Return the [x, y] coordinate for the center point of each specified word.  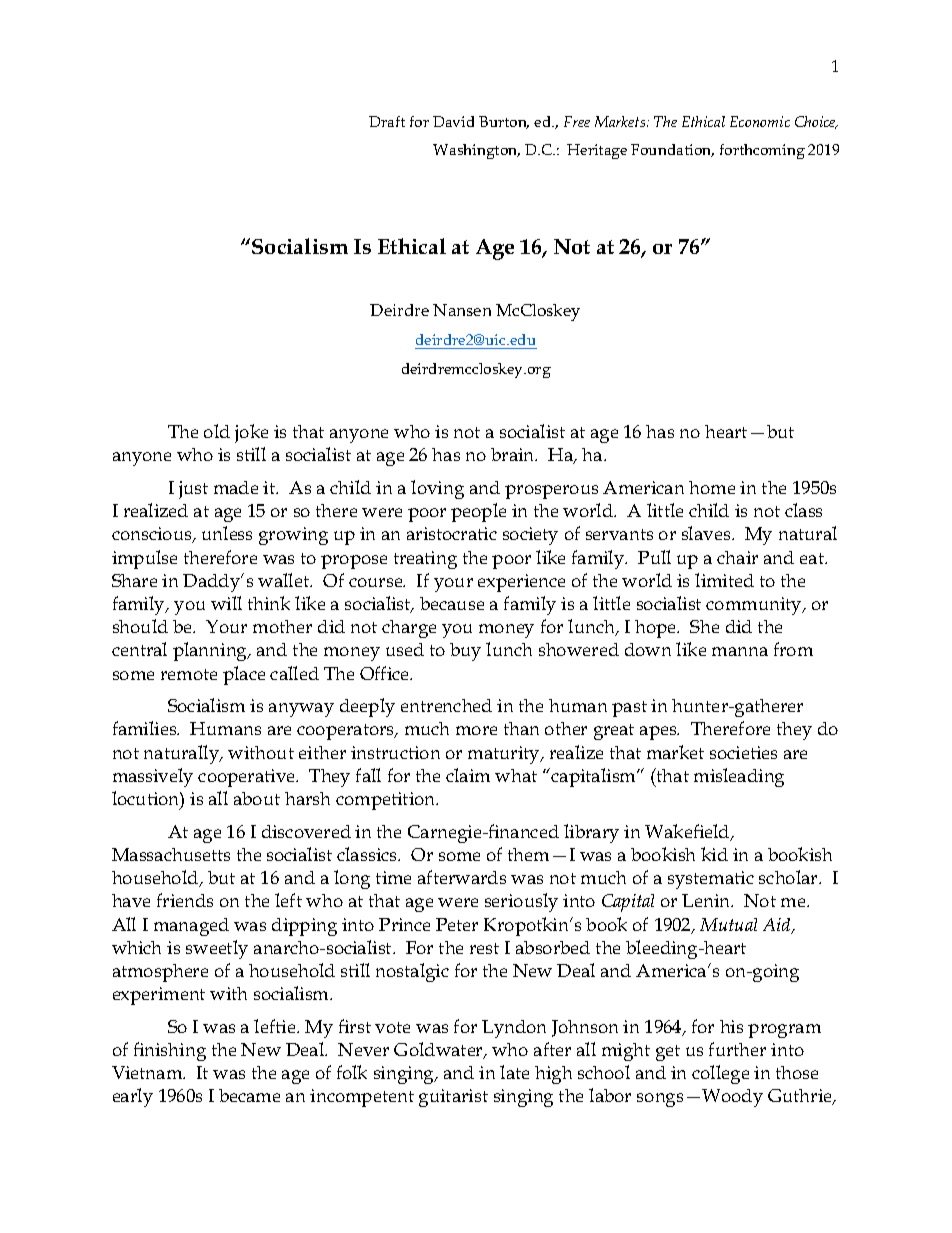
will [226, 603]
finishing [170, 1051]
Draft [387, 121]
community [755, 606]
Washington [476, 151]
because [452, 603]
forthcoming [762, 151]
